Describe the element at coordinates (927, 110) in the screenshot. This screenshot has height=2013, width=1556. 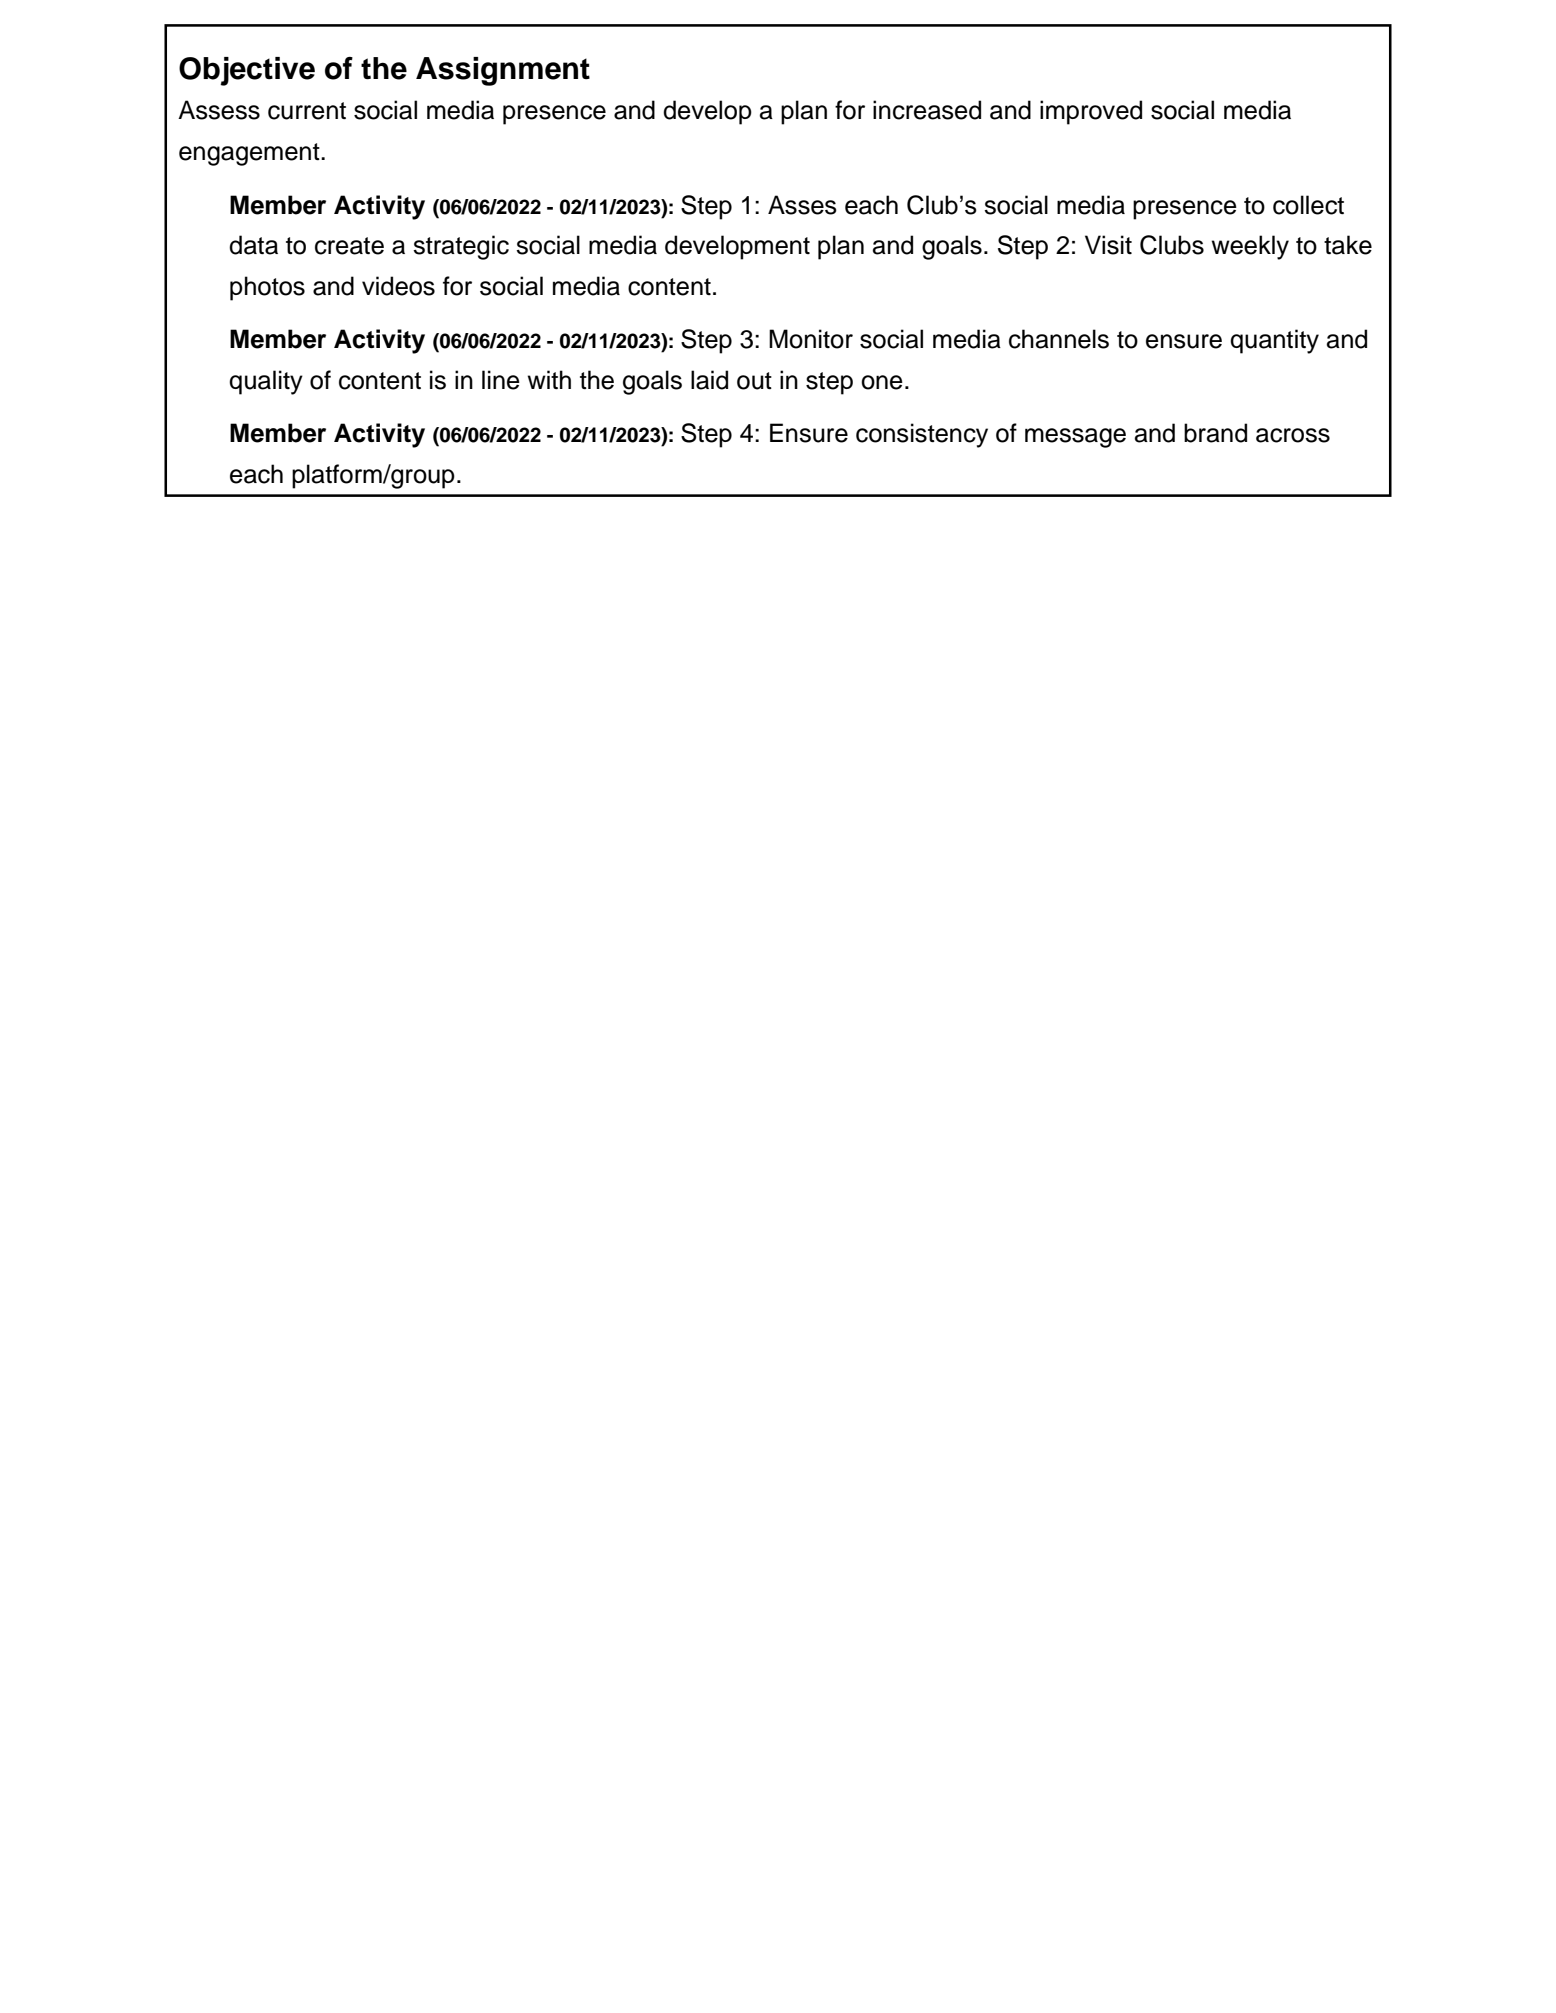
I see `increased` at that location.
